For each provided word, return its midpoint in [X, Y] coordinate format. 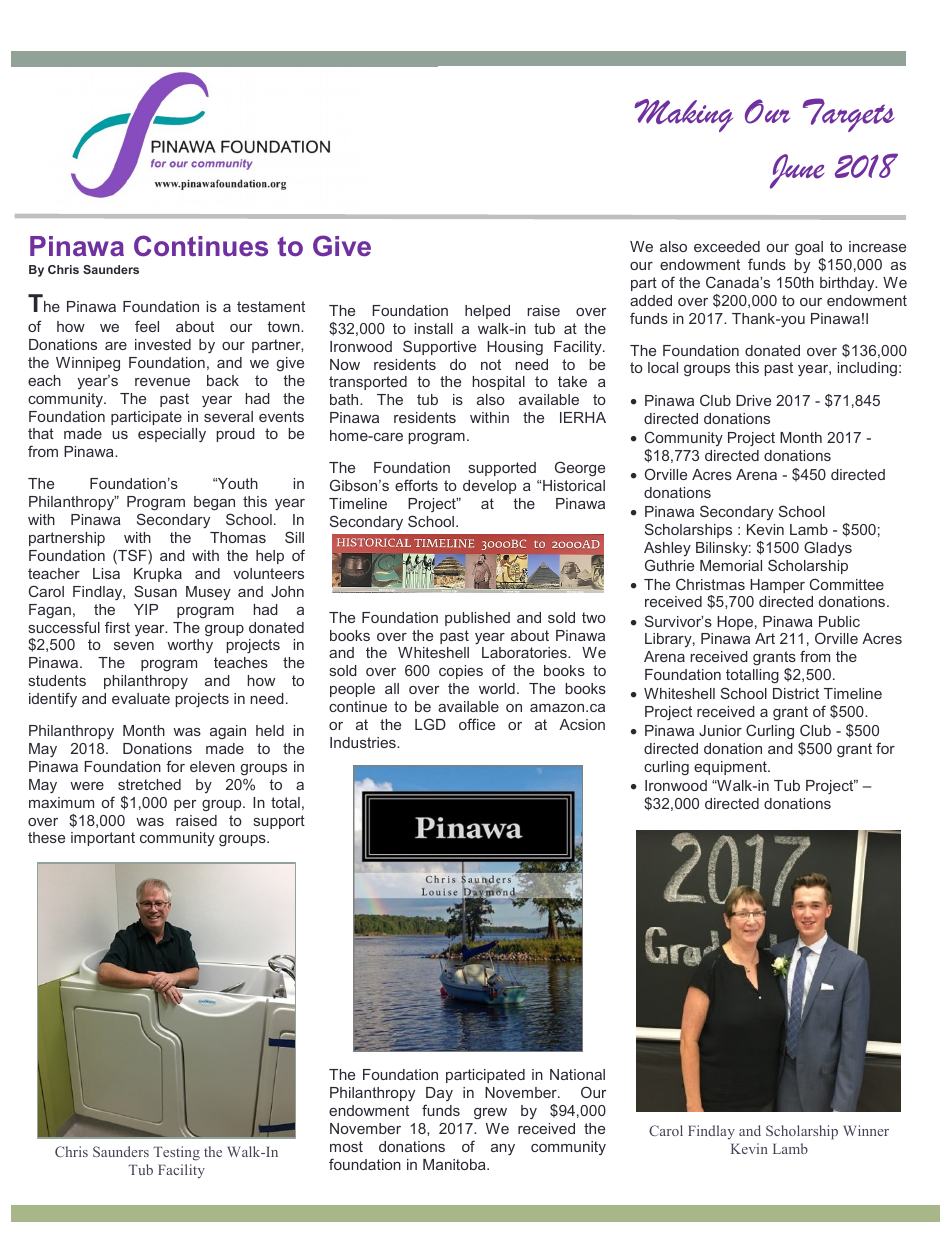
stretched [149, 784]
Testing [177, 1153]
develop [489, 487]
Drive [753, 400]
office [477, 724]
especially [172, 435]
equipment [731, 768]
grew [490, 1114]
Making [683, 115]
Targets [849, 115]
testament [271, 306]
